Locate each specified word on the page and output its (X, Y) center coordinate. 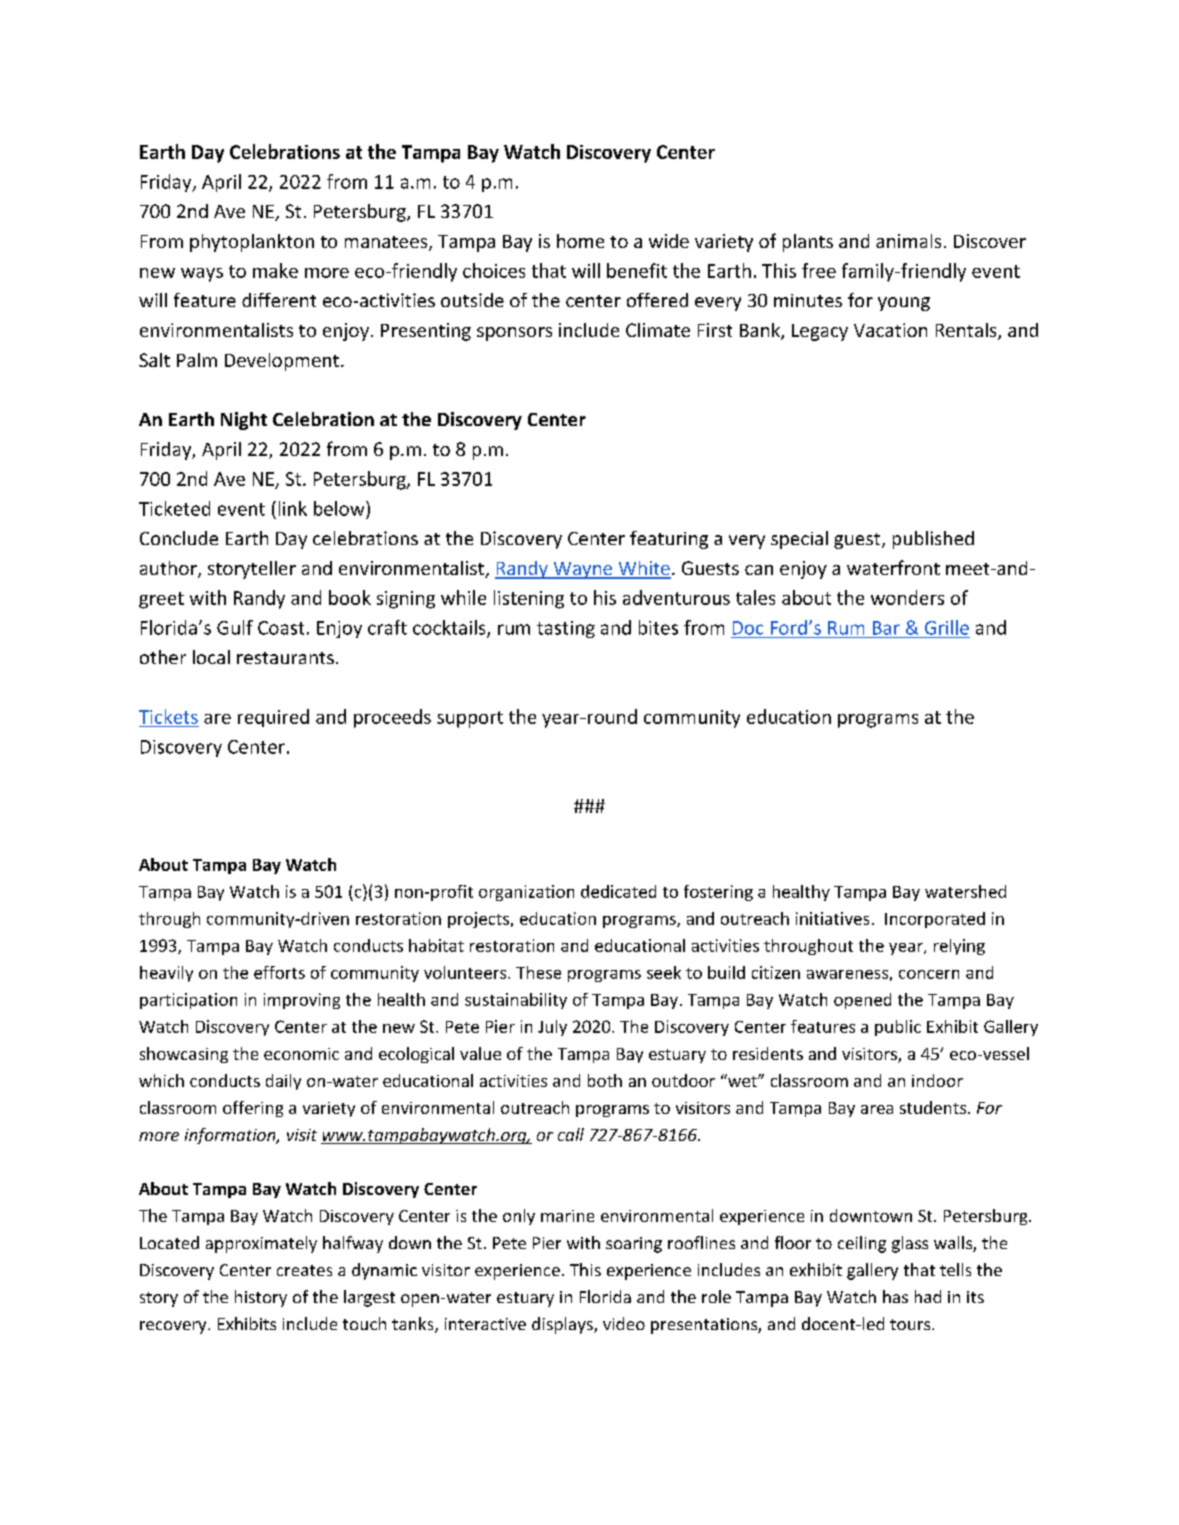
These (538, 972)
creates (304, 1270)
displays (563, 1325)
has (895, 1296)
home (580, 241)
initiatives (832, 918)
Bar (886, 628)
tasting (566, 629)
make (275, 270)
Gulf (235, 627)
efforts (279, 972)
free (819, 270)
